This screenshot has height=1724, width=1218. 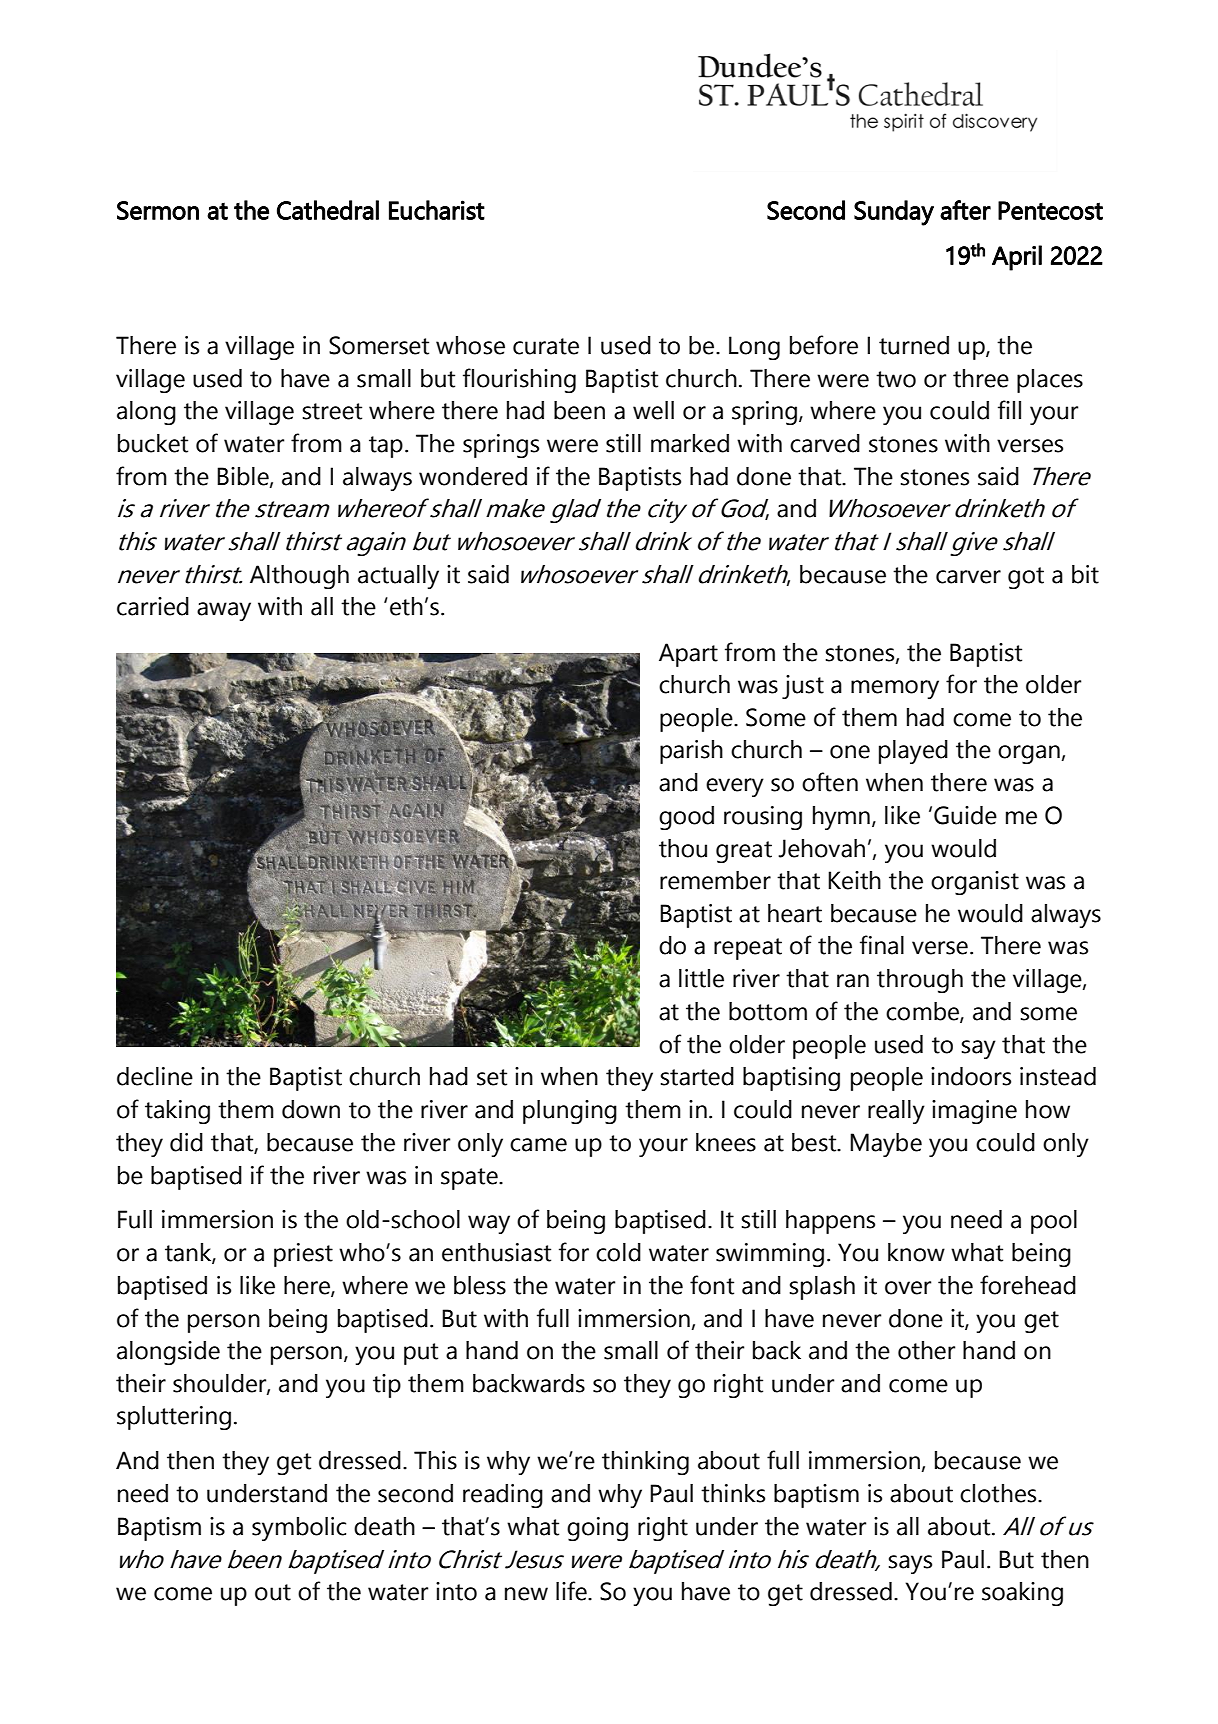 I want to click on played, so click(x=913, y=752).
